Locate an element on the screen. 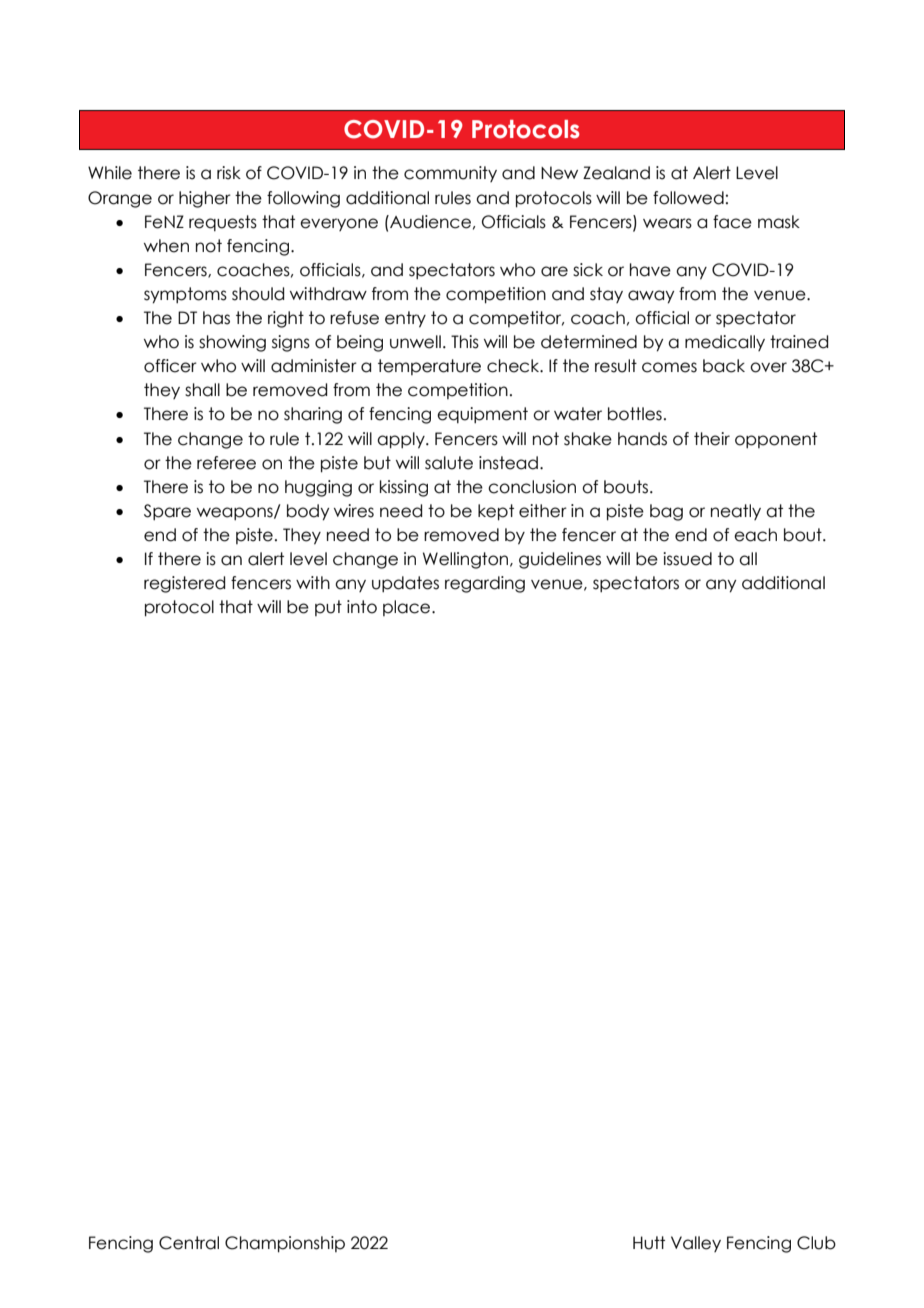  Central is located at coordinates (189, 1243).
